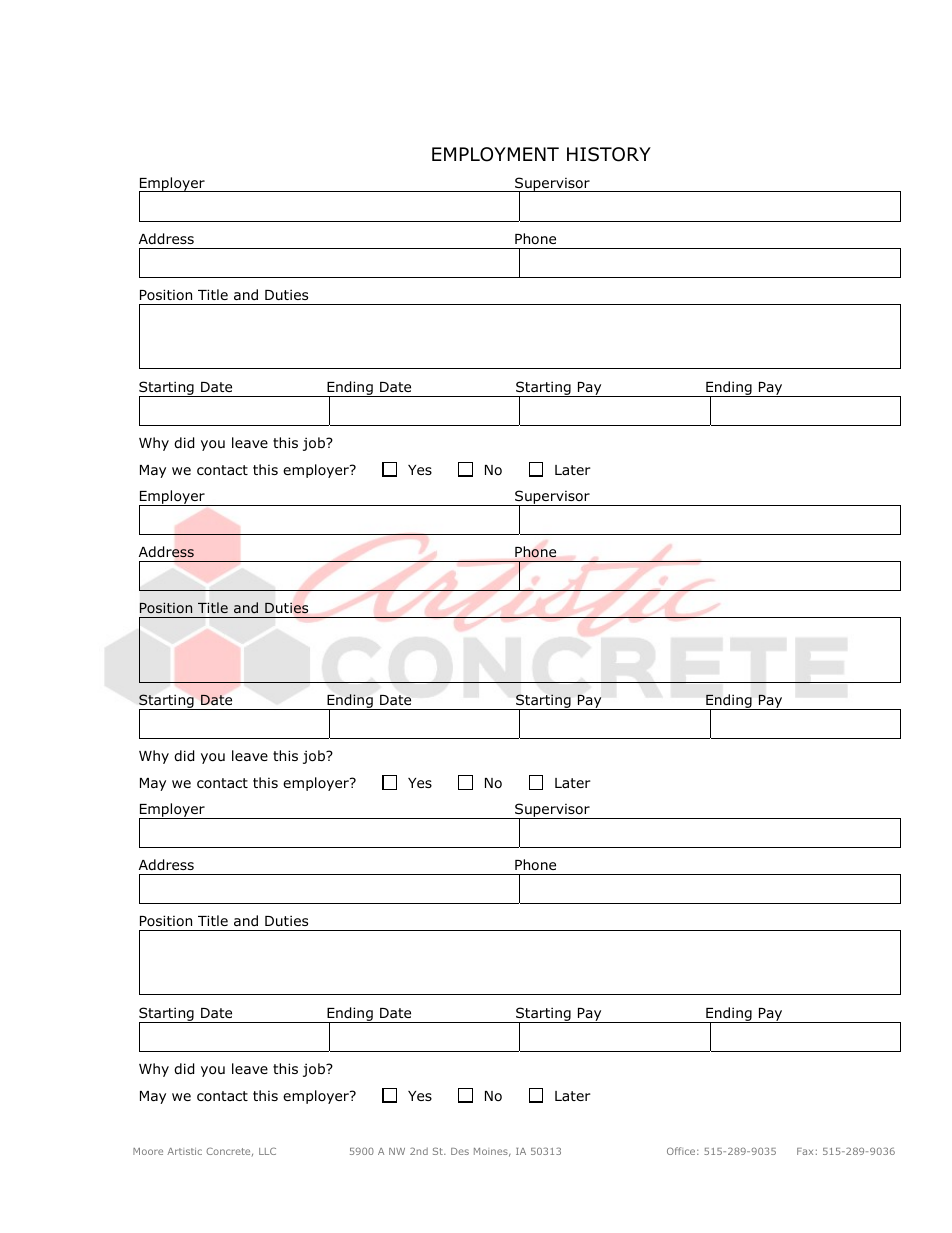  What do you see at coordinates (460, 1151) in the screenshot?
I see `Des` at bounding box center [460, 1151].
